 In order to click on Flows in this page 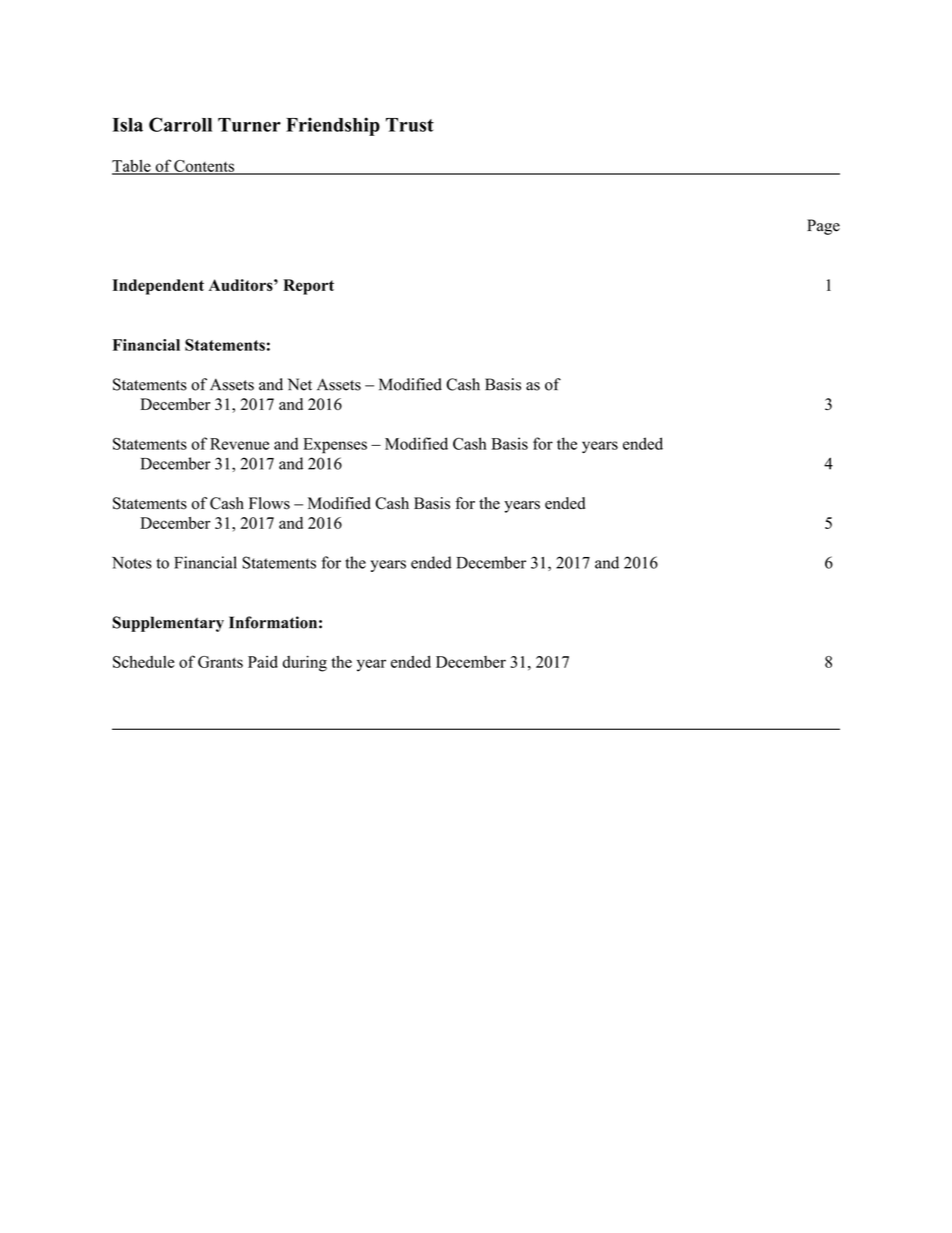, I will do `click(269, 503)`.
